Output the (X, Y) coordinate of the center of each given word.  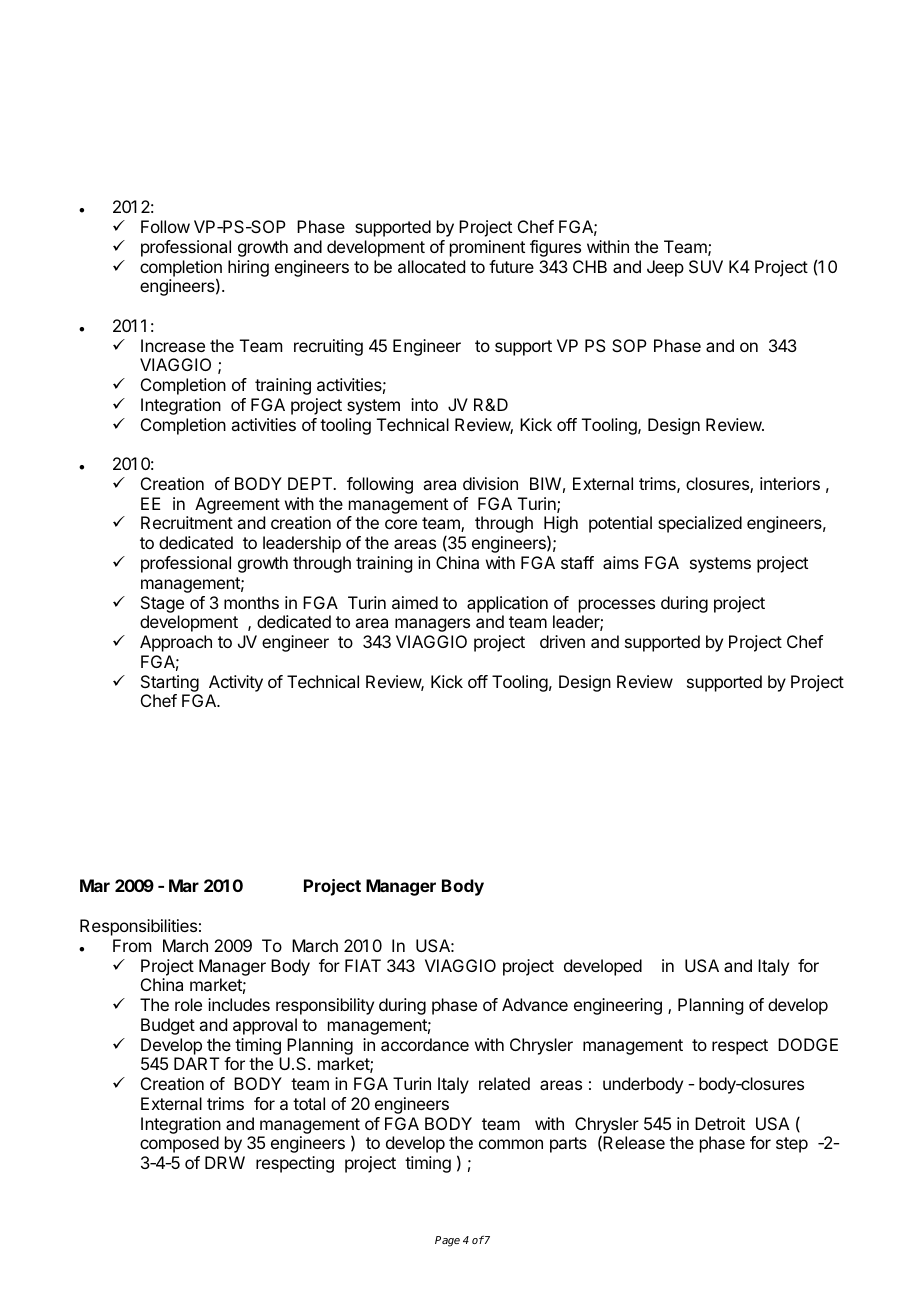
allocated (431, 266)
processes (617, 606)
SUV (706, 266)
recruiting (328, 347)
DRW (225, 1162)
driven (562, 641)
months (251, 602)
